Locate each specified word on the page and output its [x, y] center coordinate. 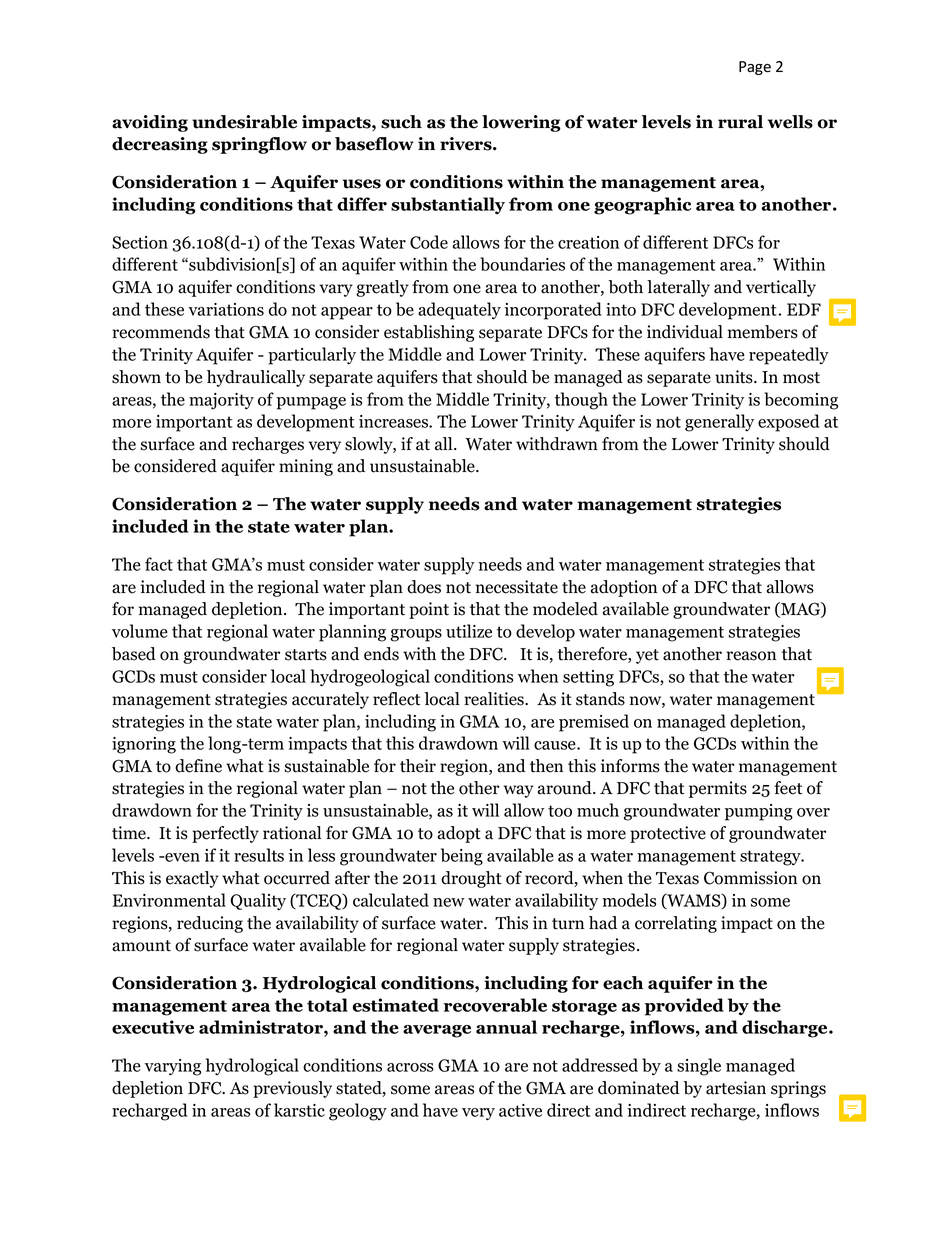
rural [740, 122]
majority [221, 401]
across [410, 1067]
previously [292, 1089]
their [418, 766]
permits [718, 789]
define [198, 766]
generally [719, 423]
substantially [448, 205]
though [581, 401]
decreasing [160, 145]
